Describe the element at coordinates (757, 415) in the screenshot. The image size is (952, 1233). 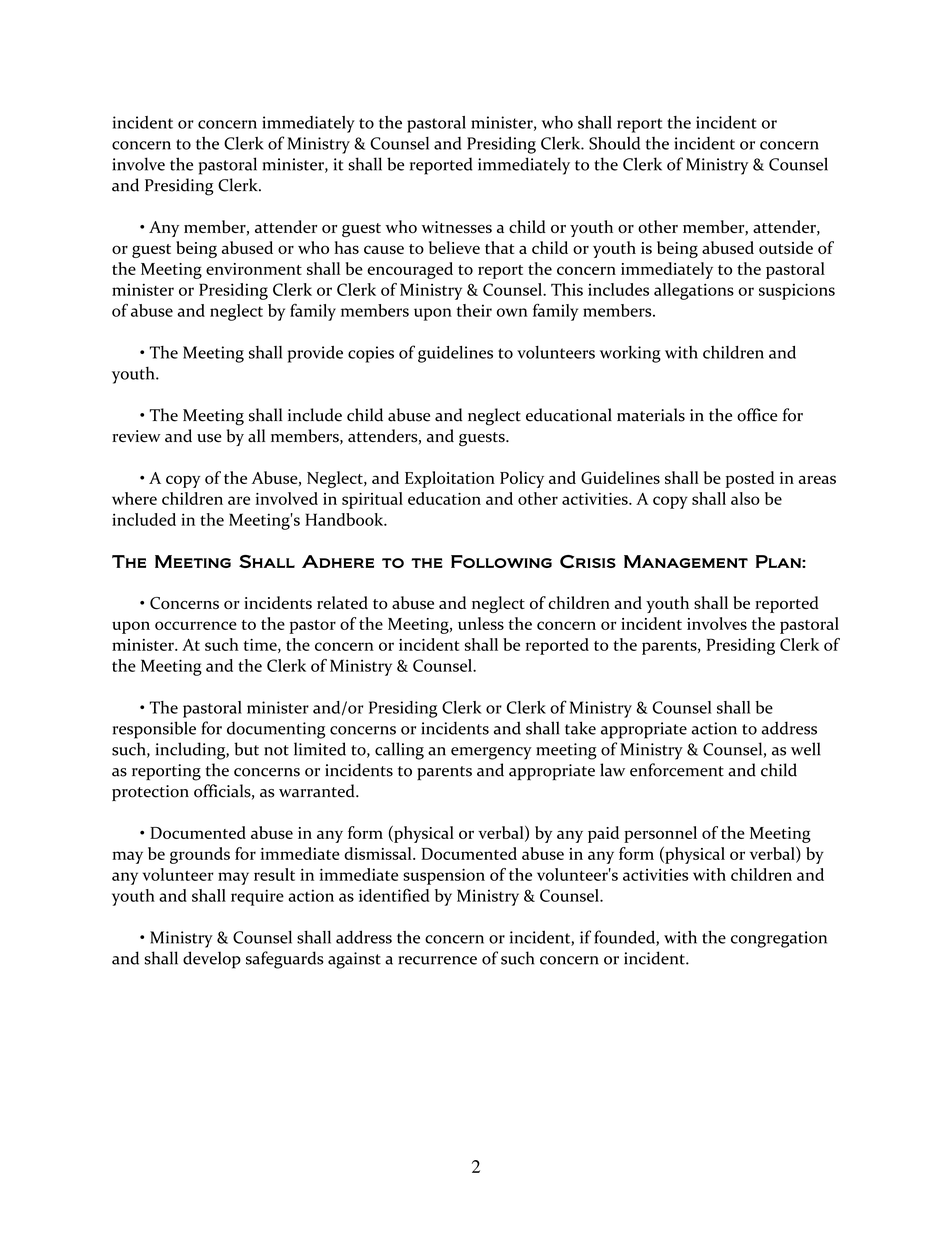
I see `office` at that location.
